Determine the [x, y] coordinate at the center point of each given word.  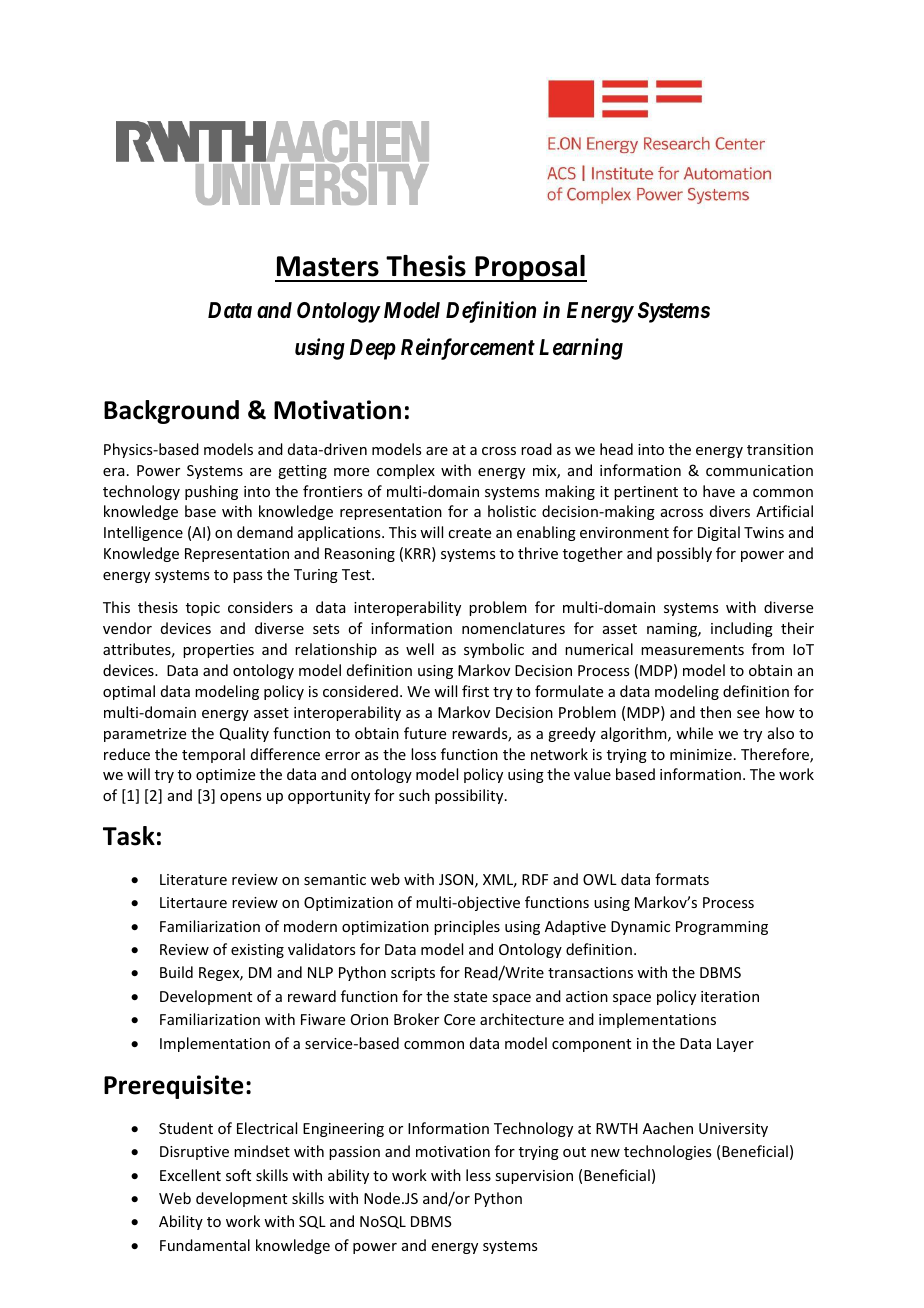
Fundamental [205, 1245]
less [478, 1175]
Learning [581, 349]
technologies [667, 1152]
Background [171, 412]
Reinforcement [468, 349]
